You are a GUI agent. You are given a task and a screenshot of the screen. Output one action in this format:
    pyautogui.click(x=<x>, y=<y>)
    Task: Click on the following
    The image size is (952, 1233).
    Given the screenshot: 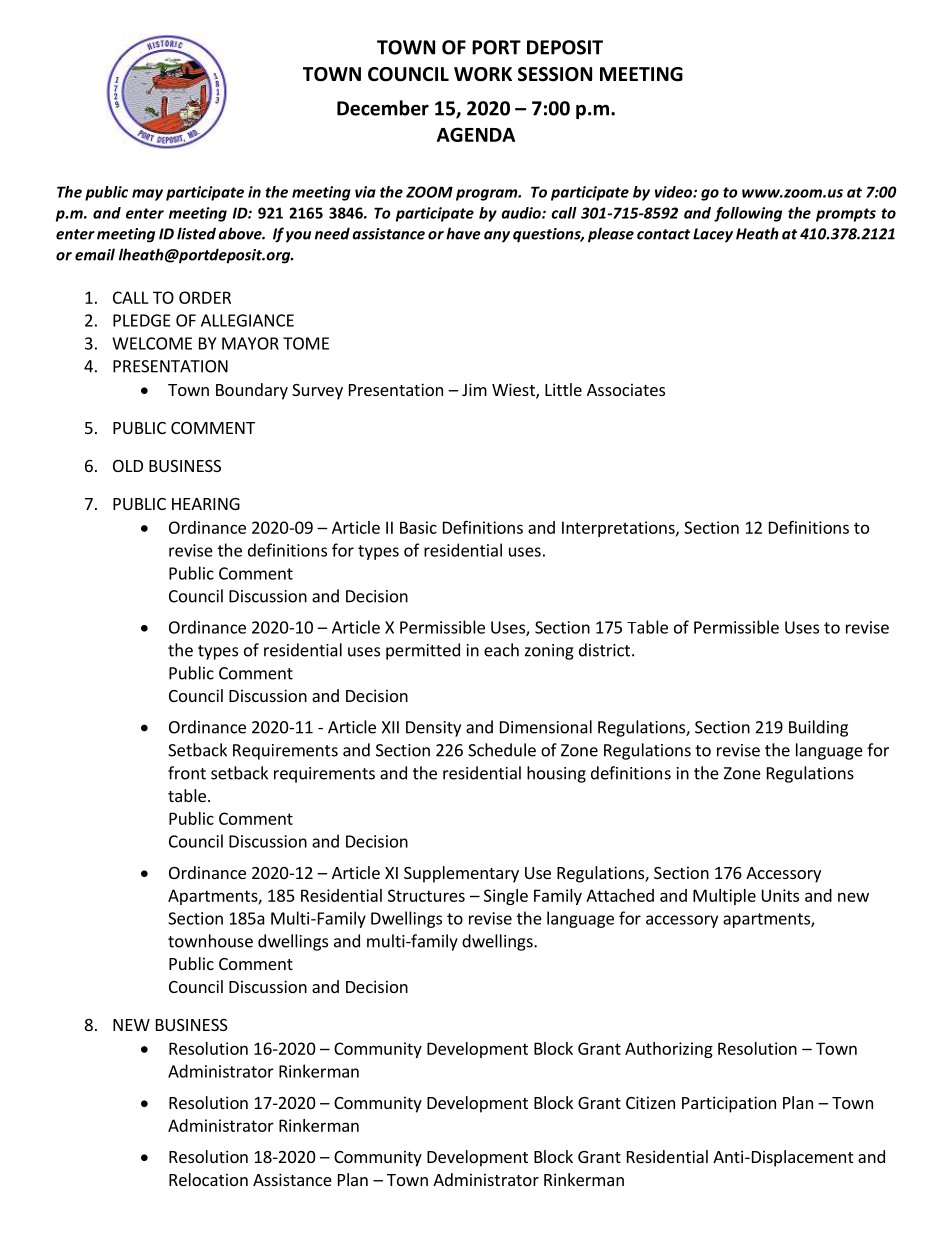 What is the action you would take?
    pyautogui.click(x=748, y=214)
